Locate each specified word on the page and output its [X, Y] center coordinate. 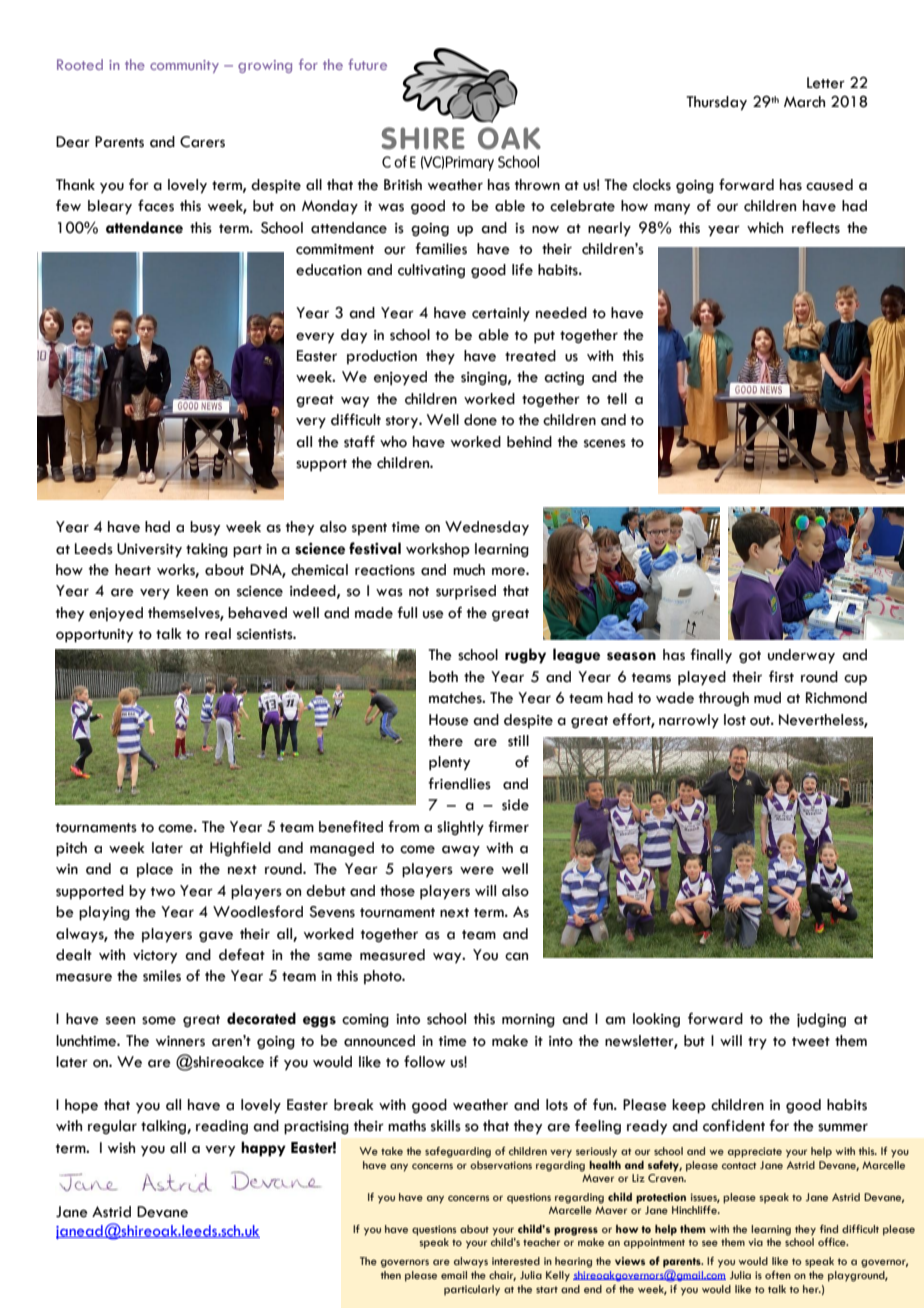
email [454, 1275]
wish [121, 1148]
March [804, 102]
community [184, 66]
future [367, 64]
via [755, 1242]
